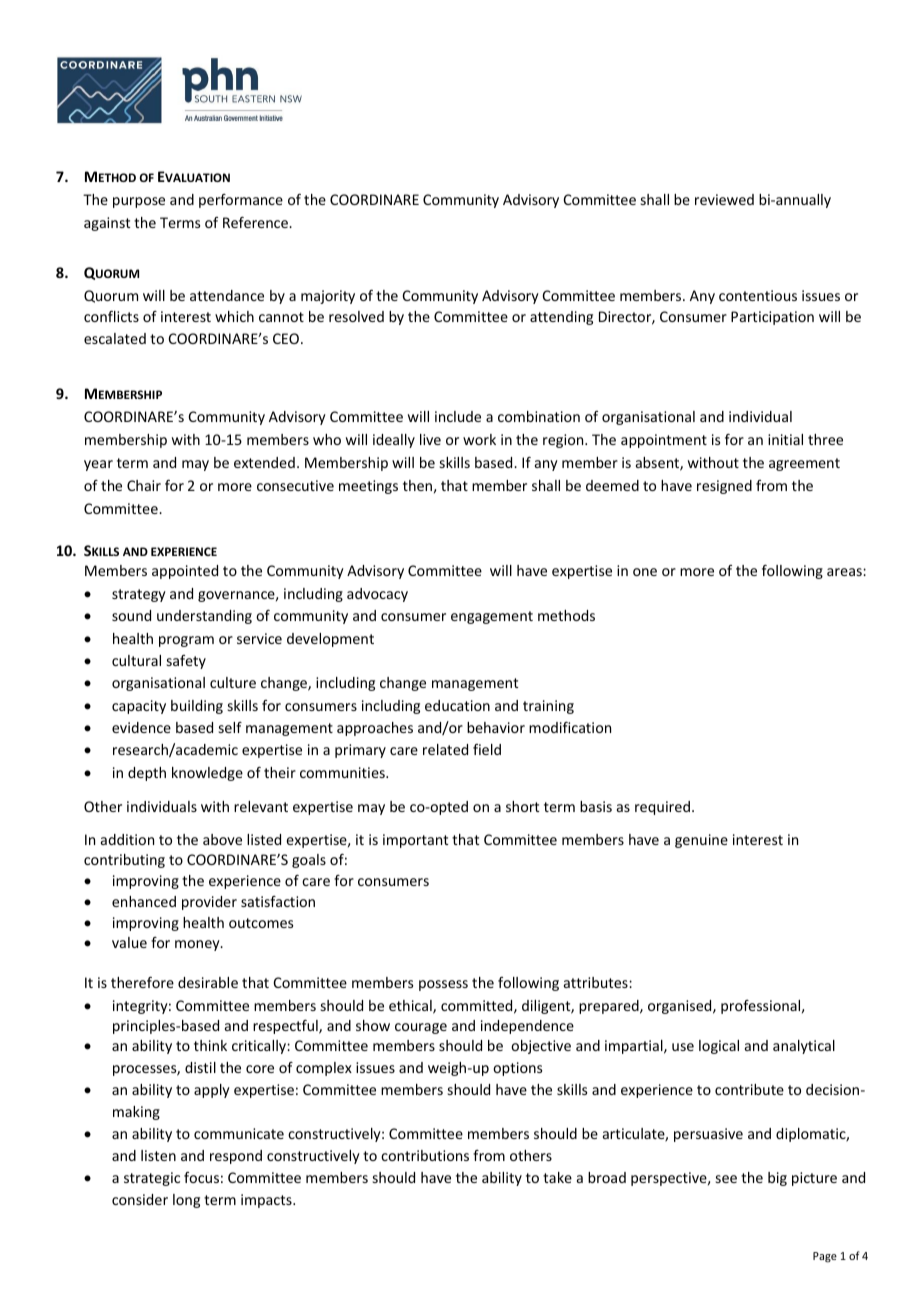 This image has width=924, height=1308. I want to click on courage, so click(421, 1028).
